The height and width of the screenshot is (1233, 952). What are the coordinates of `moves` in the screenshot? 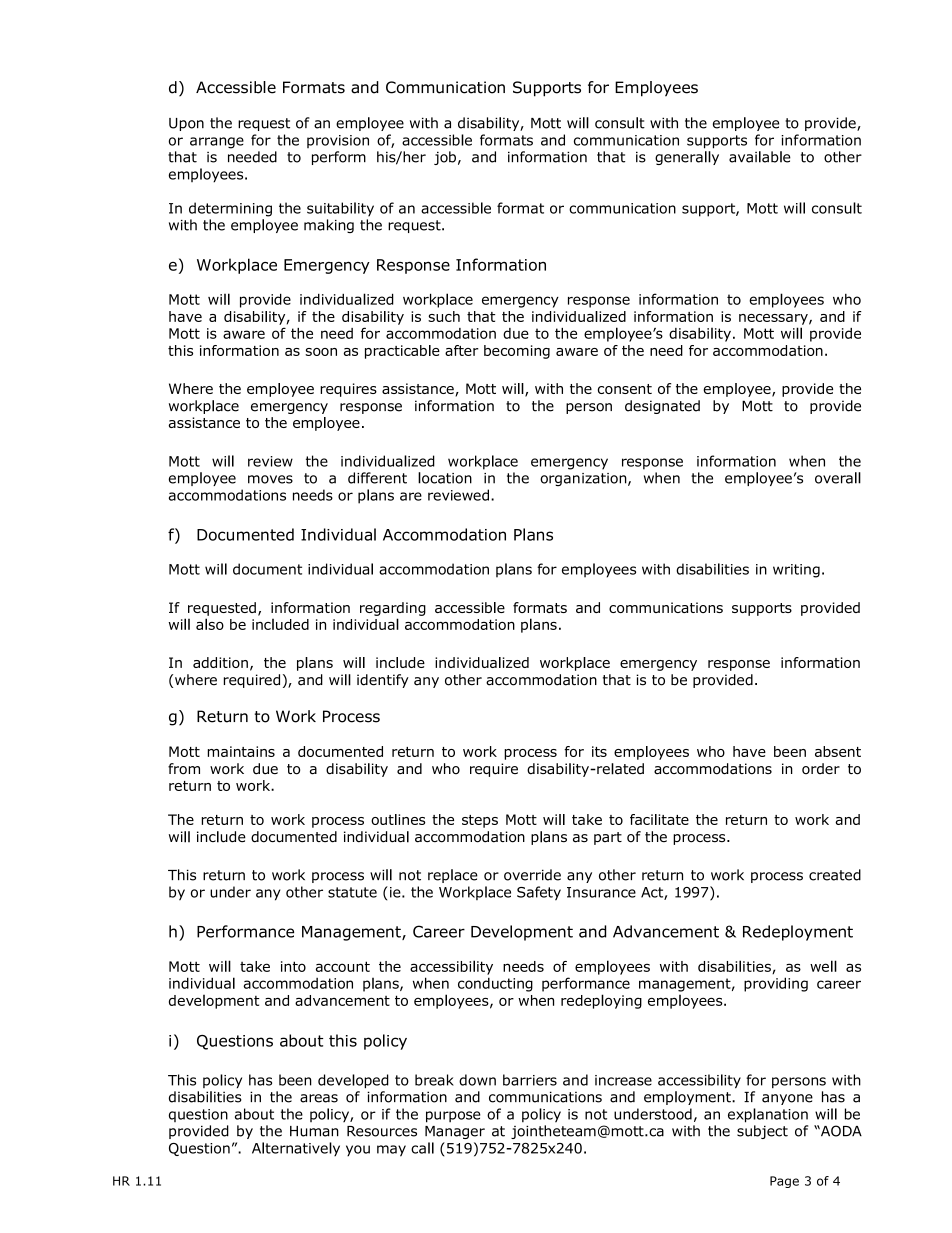 It's located at (270, 479).
